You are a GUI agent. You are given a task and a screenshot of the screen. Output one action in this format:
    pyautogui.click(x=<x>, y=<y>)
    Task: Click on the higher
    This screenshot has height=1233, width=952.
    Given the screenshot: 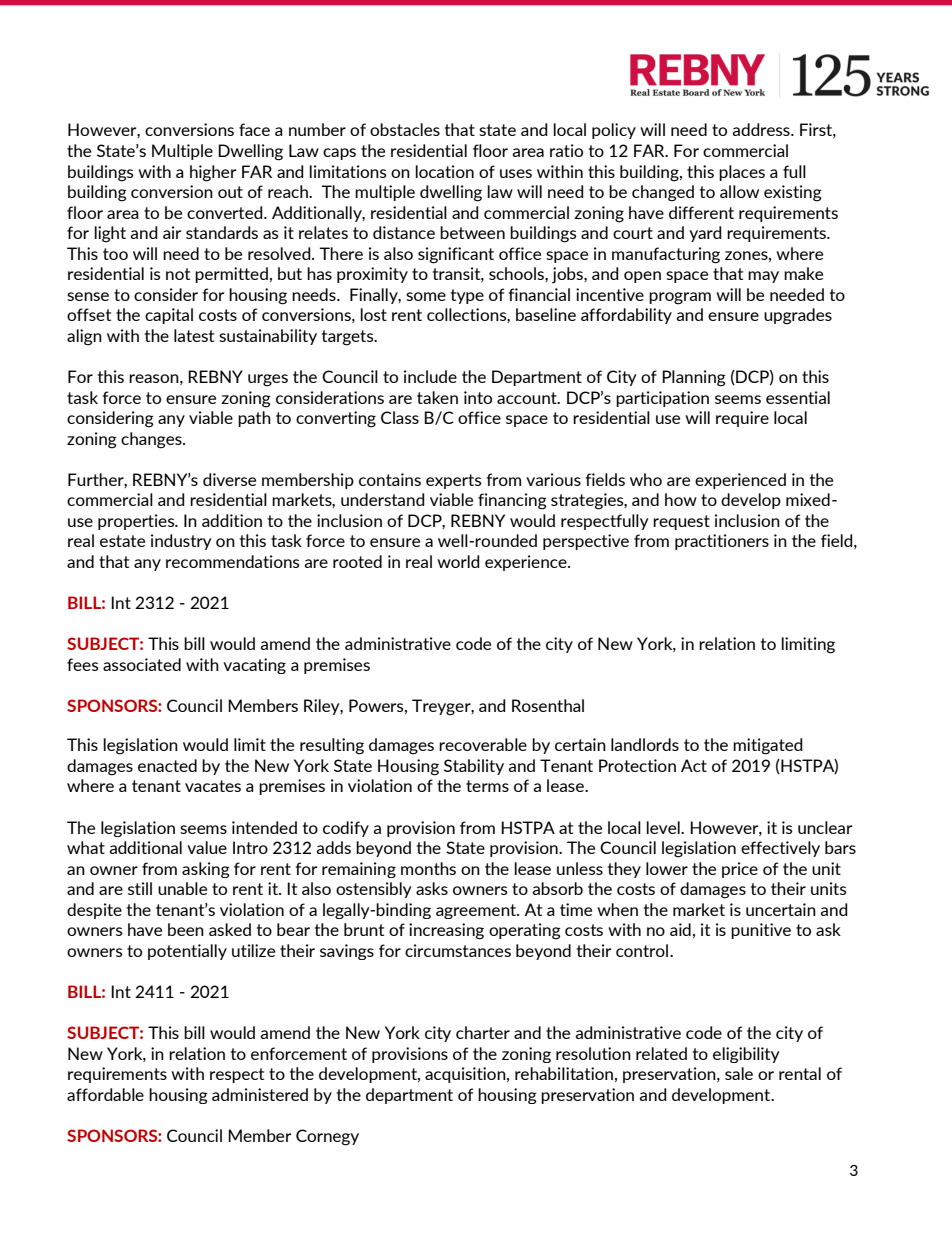 What is the action you would take?
    pyautogui.click(x=213, y=173)
